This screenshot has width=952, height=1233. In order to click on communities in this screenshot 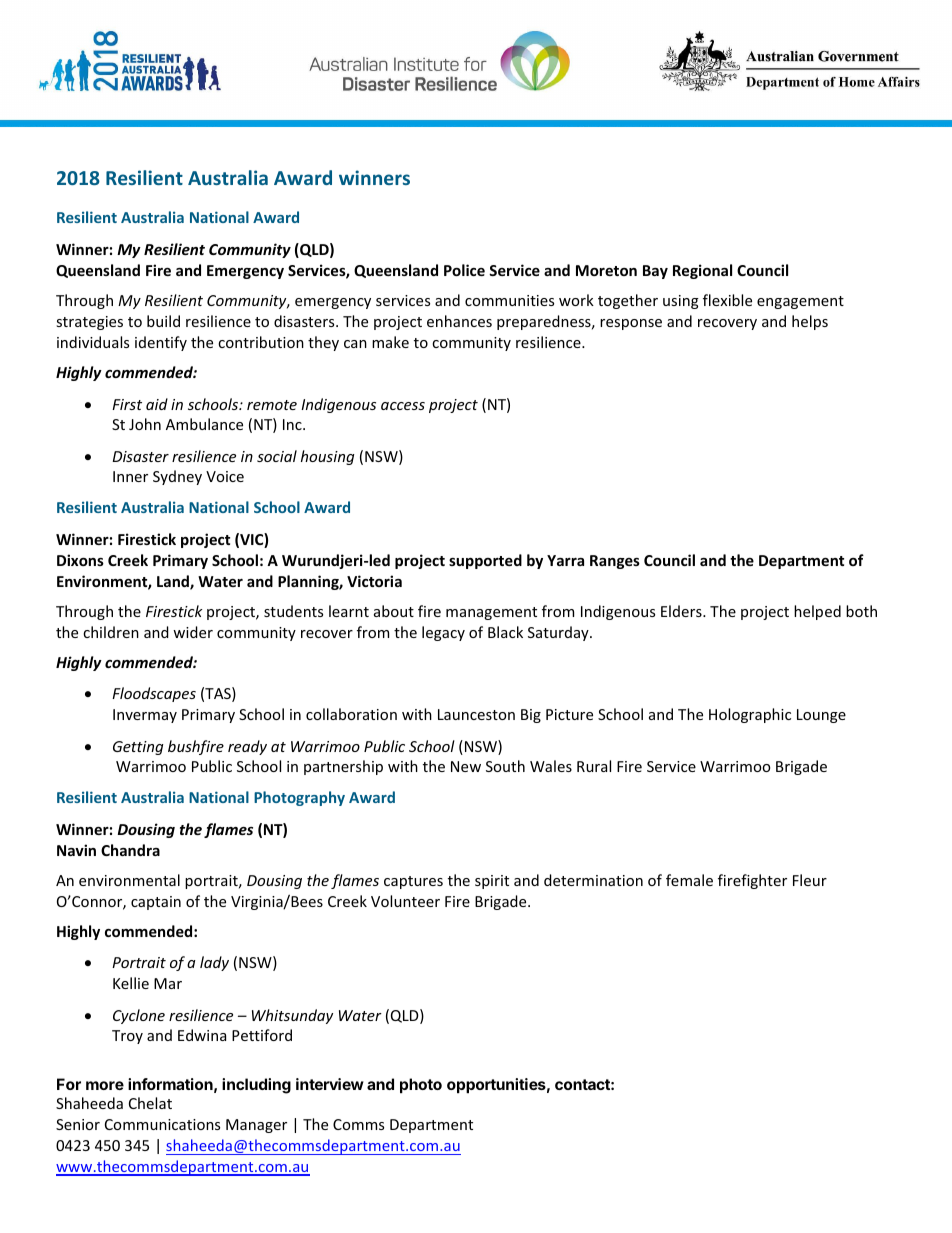, I will do `click(509, 300)`.
